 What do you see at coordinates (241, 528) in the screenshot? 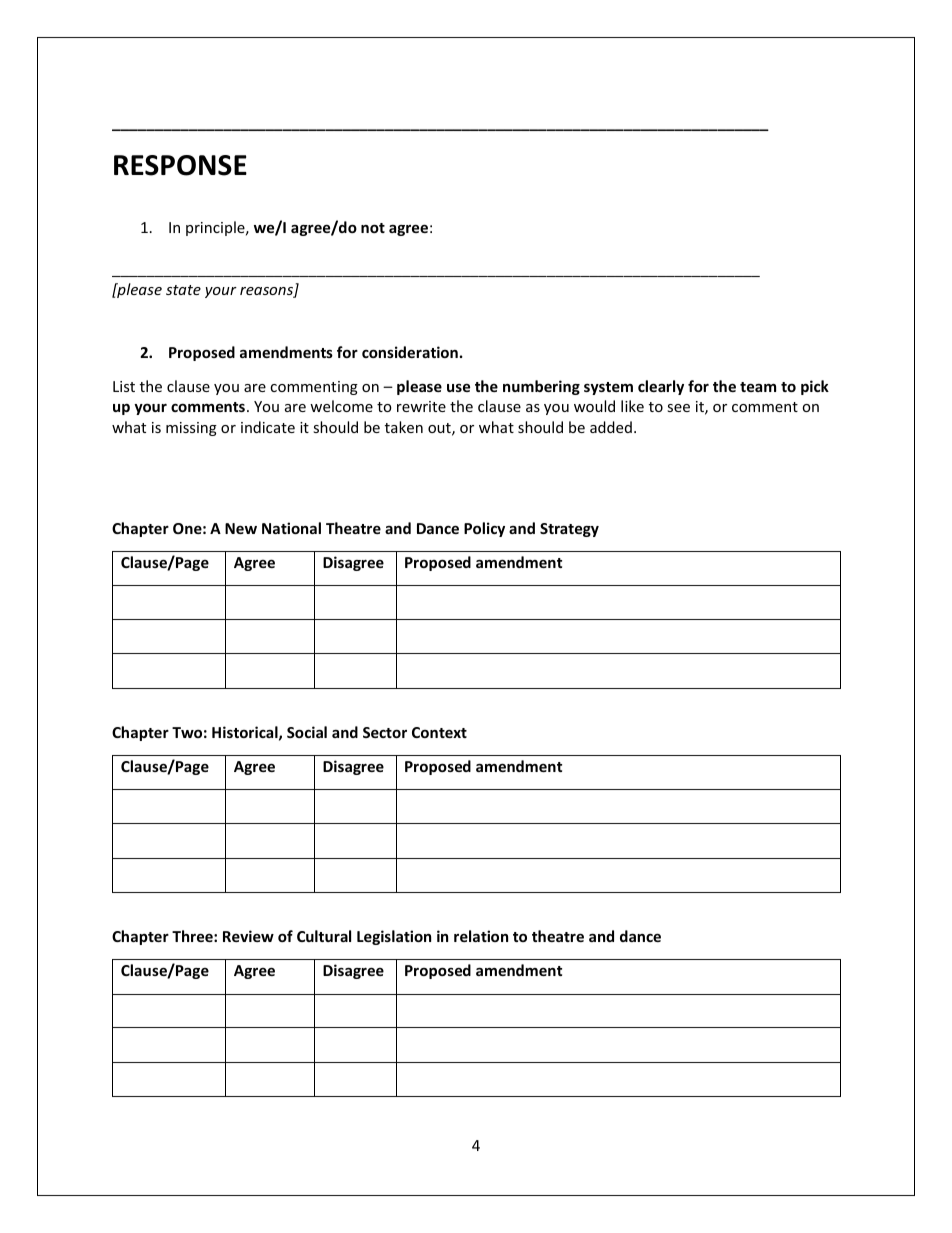
I see `New` at bounding box center [241, 528].
